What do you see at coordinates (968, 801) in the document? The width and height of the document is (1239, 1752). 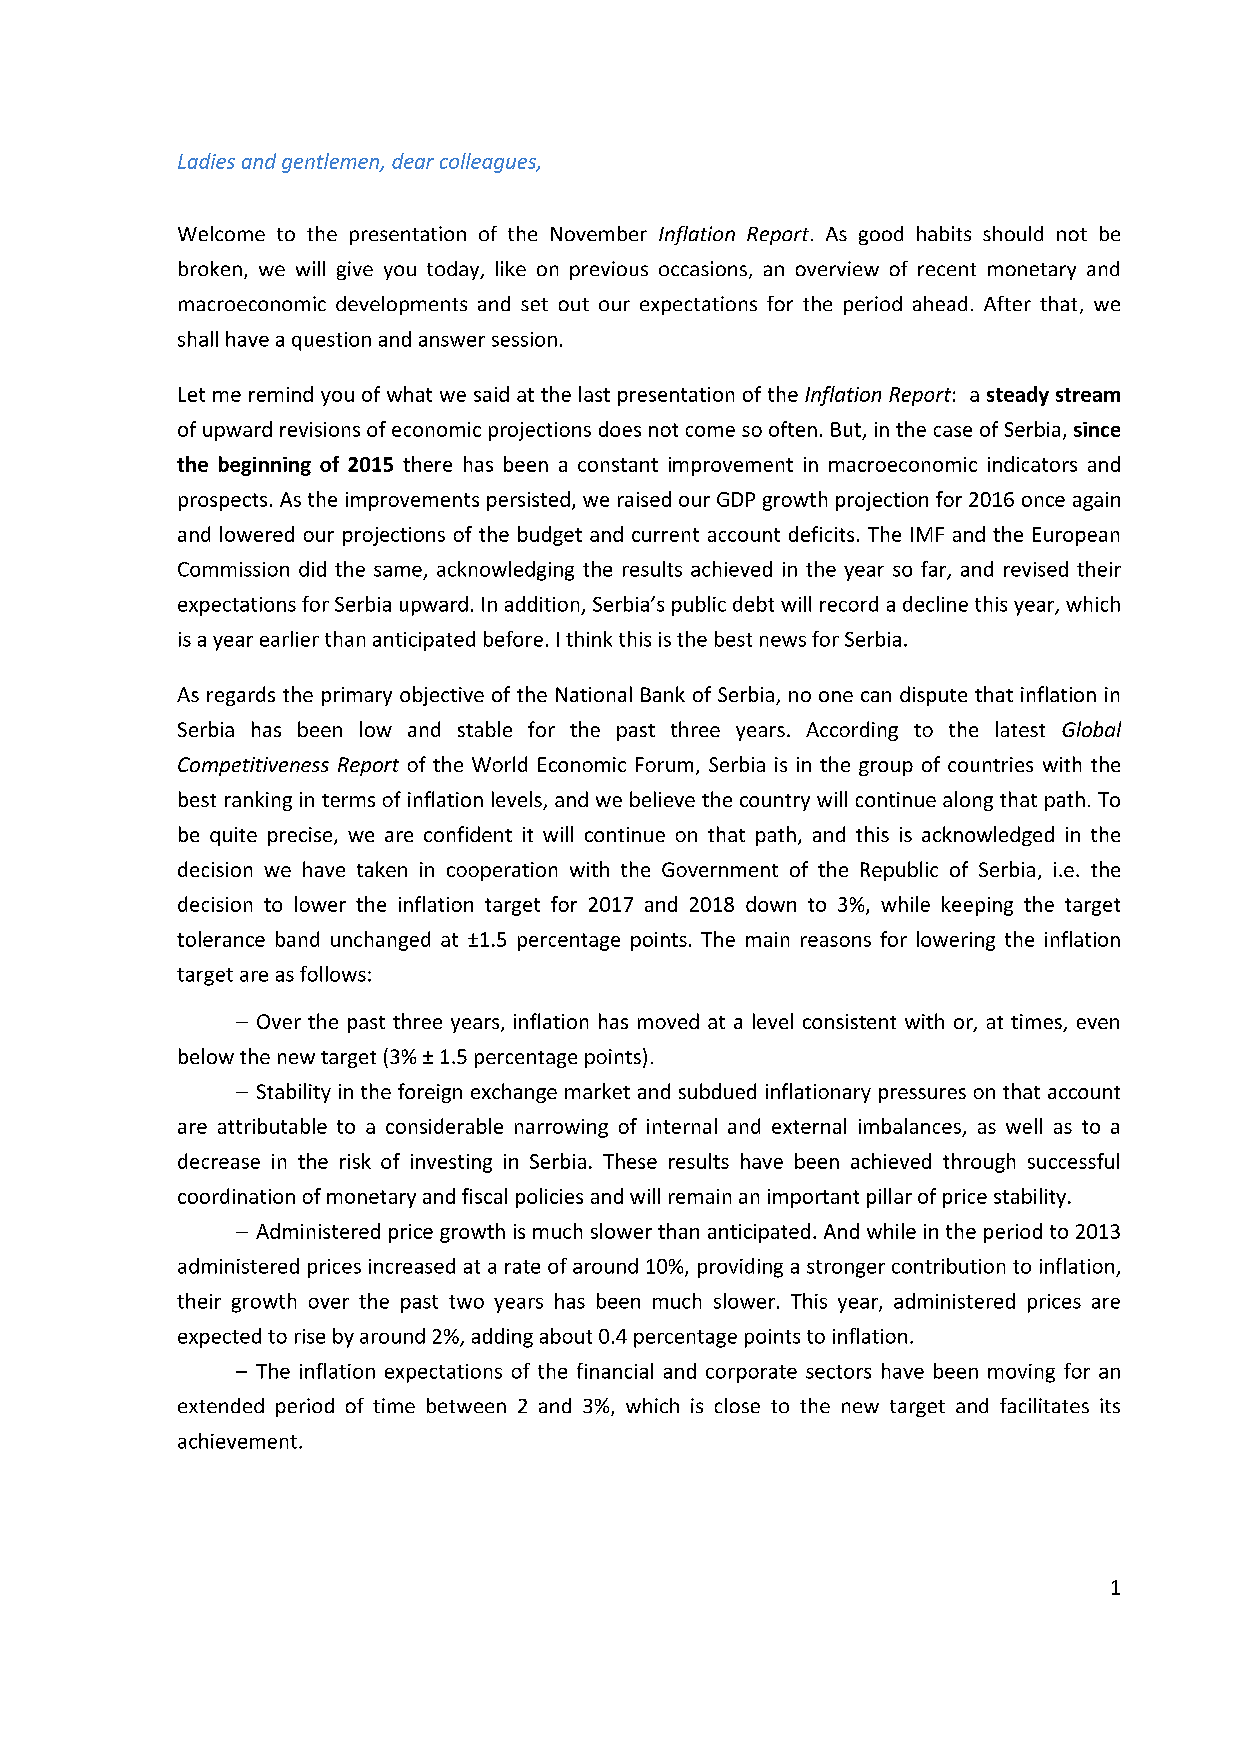 I see `along` at bounding box center [968, 801].
